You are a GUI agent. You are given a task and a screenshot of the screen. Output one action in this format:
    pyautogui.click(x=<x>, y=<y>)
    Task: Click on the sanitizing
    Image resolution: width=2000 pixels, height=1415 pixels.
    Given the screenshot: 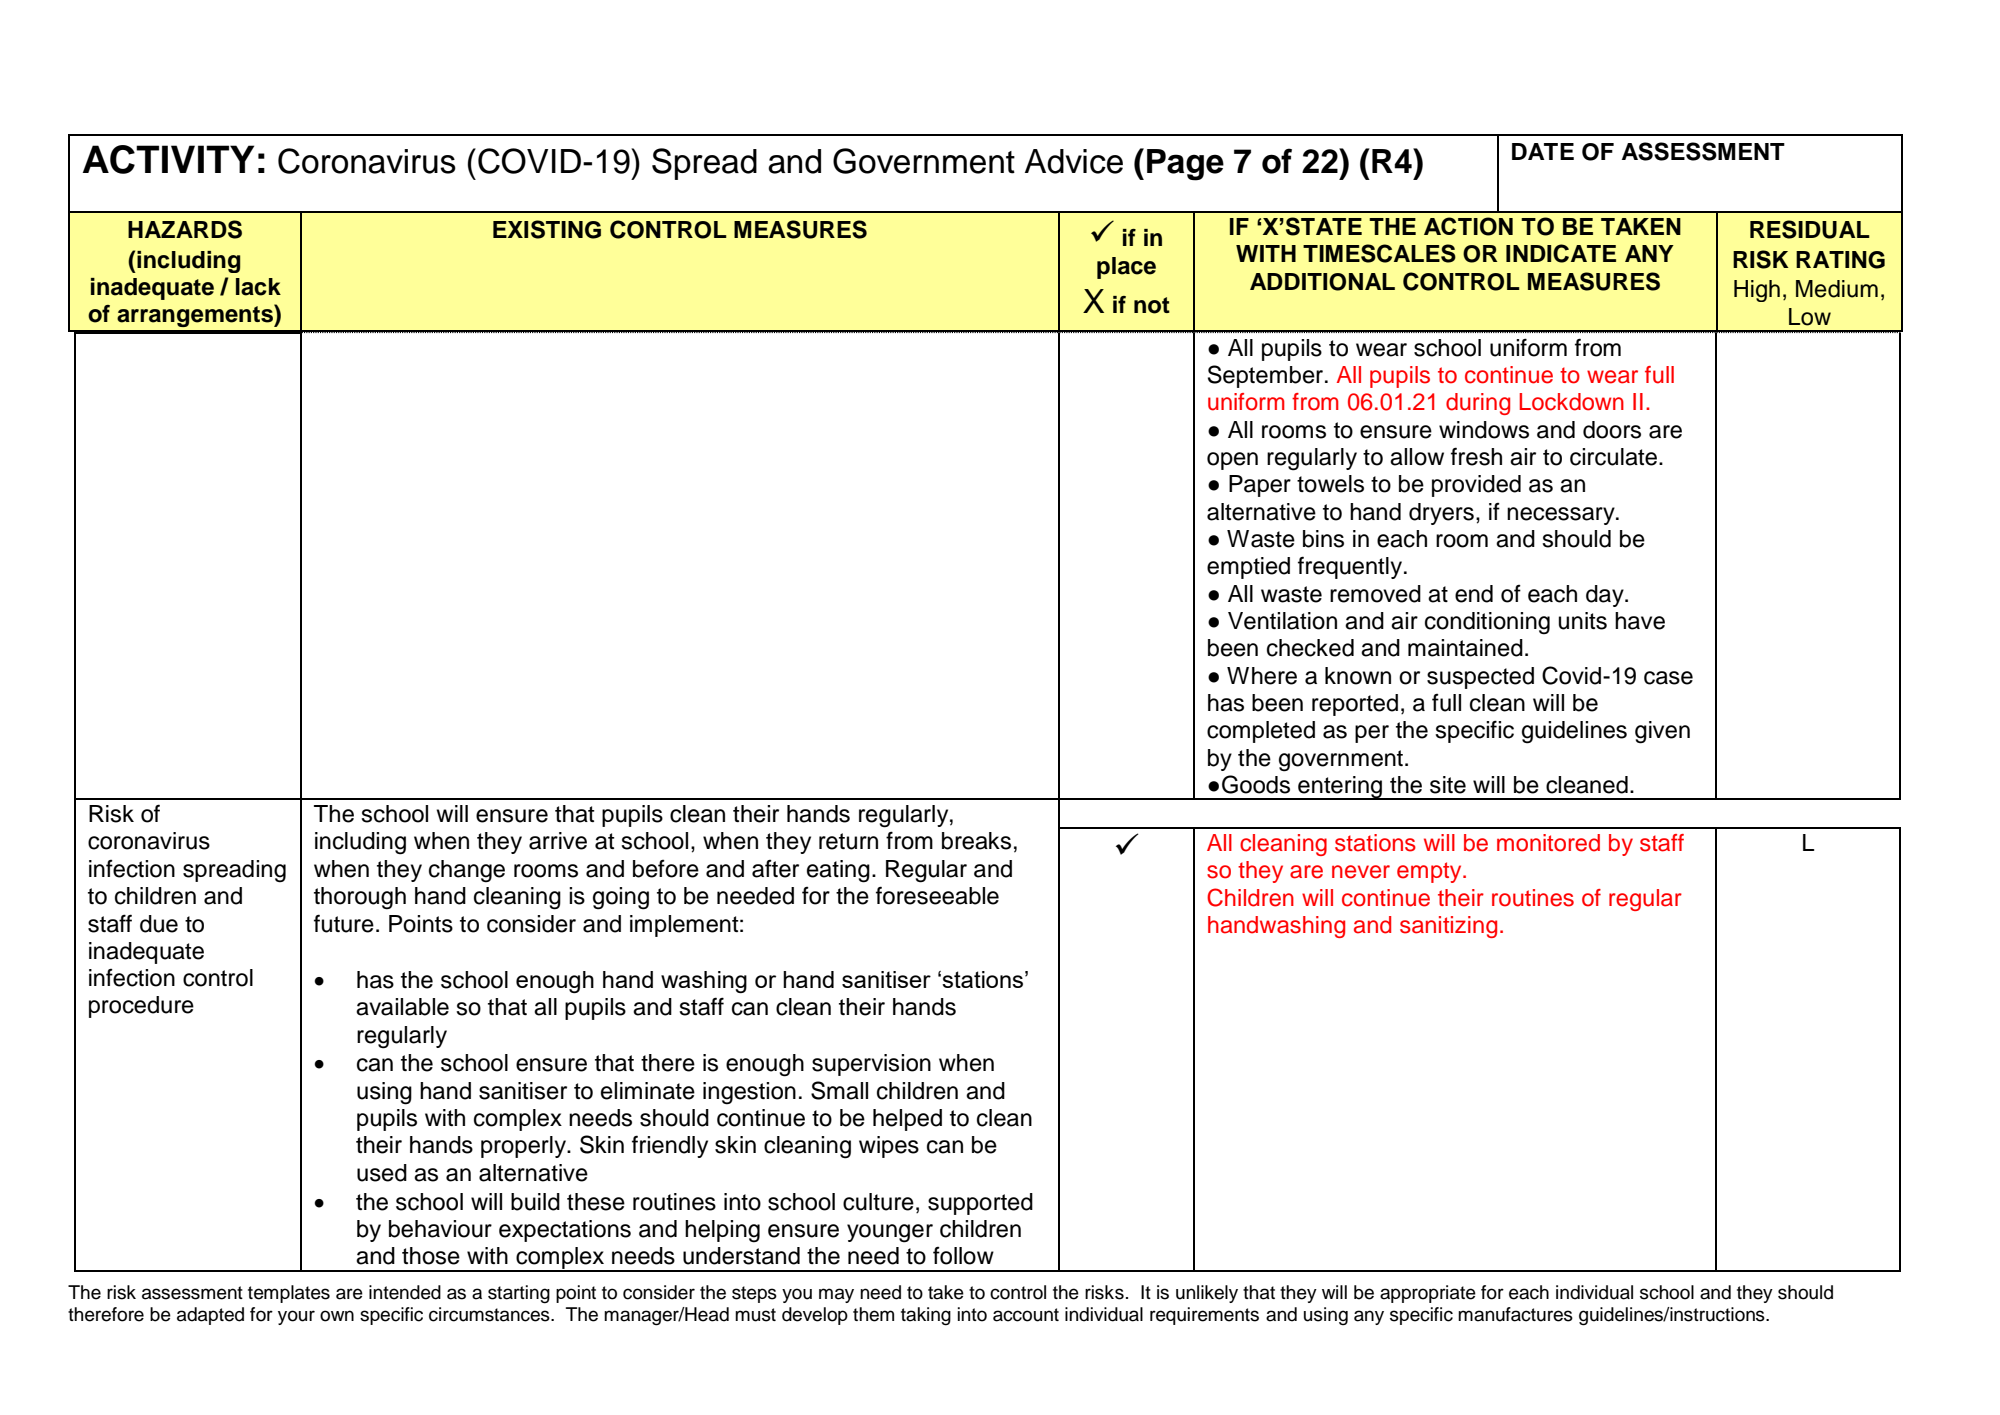 What is the action you would take?
    pyautogui.click(x=1448, y=927)
